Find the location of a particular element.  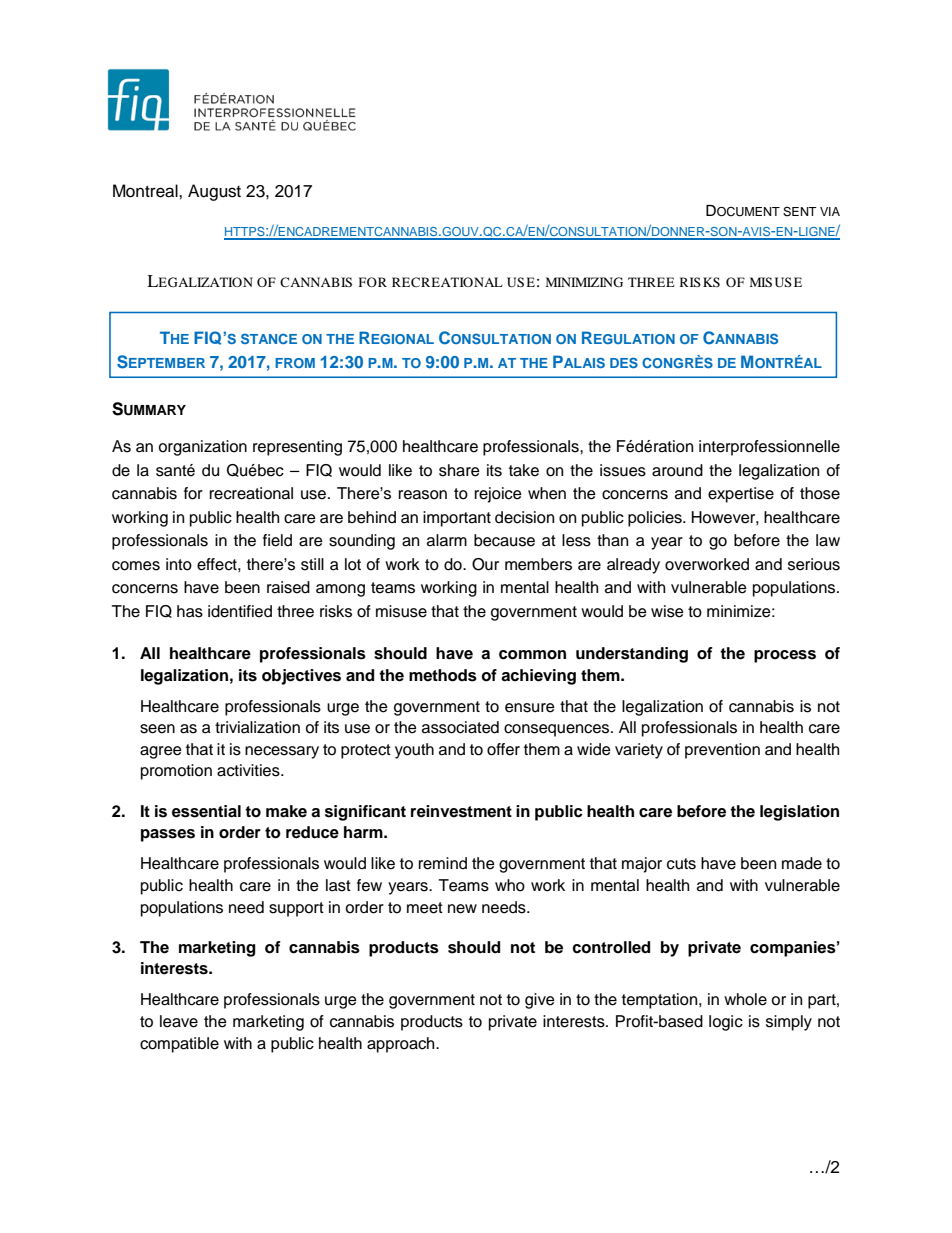

process is located at coordinates (785, 656).
